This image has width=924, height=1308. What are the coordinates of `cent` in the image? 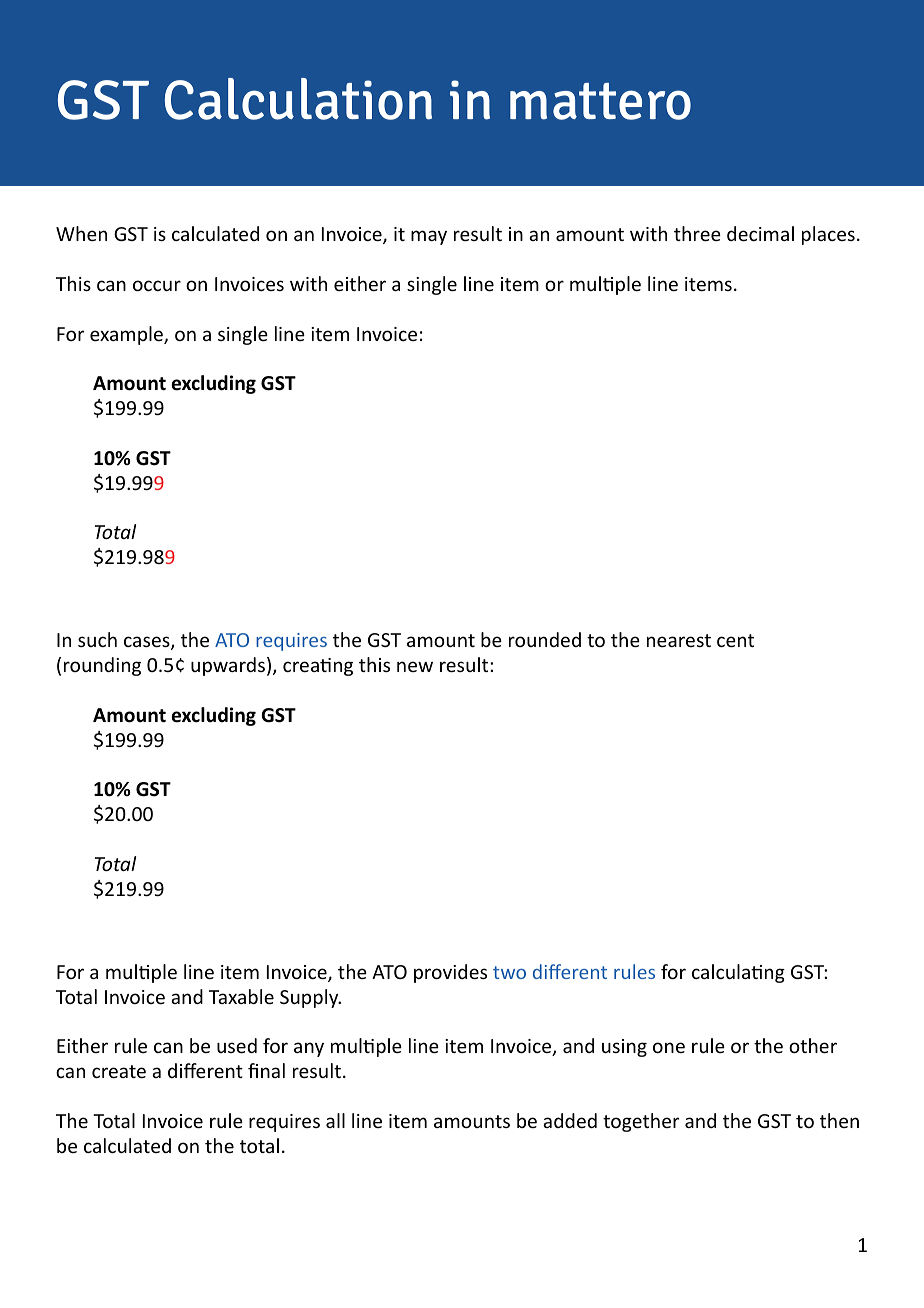 It's located at (735, 640).
